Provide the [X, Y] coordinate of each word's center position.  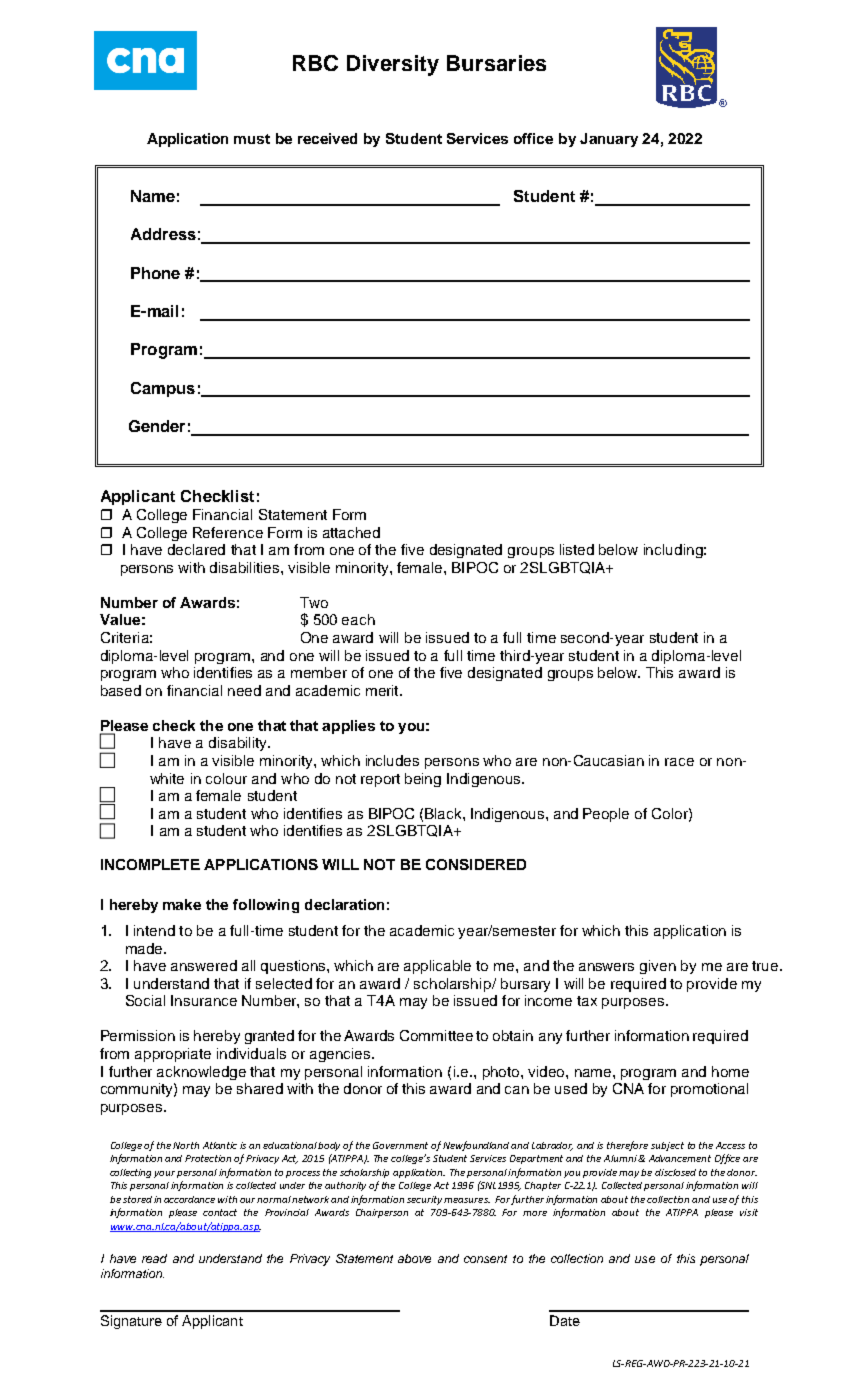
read [154, 1258]
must [252, 139]
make [182, 904]
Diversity [393, 65]
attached [351, 532]
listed [577, 549]
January [609, 140]
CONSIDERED [476, 864]
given [658, 967]
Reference [228, 532]
